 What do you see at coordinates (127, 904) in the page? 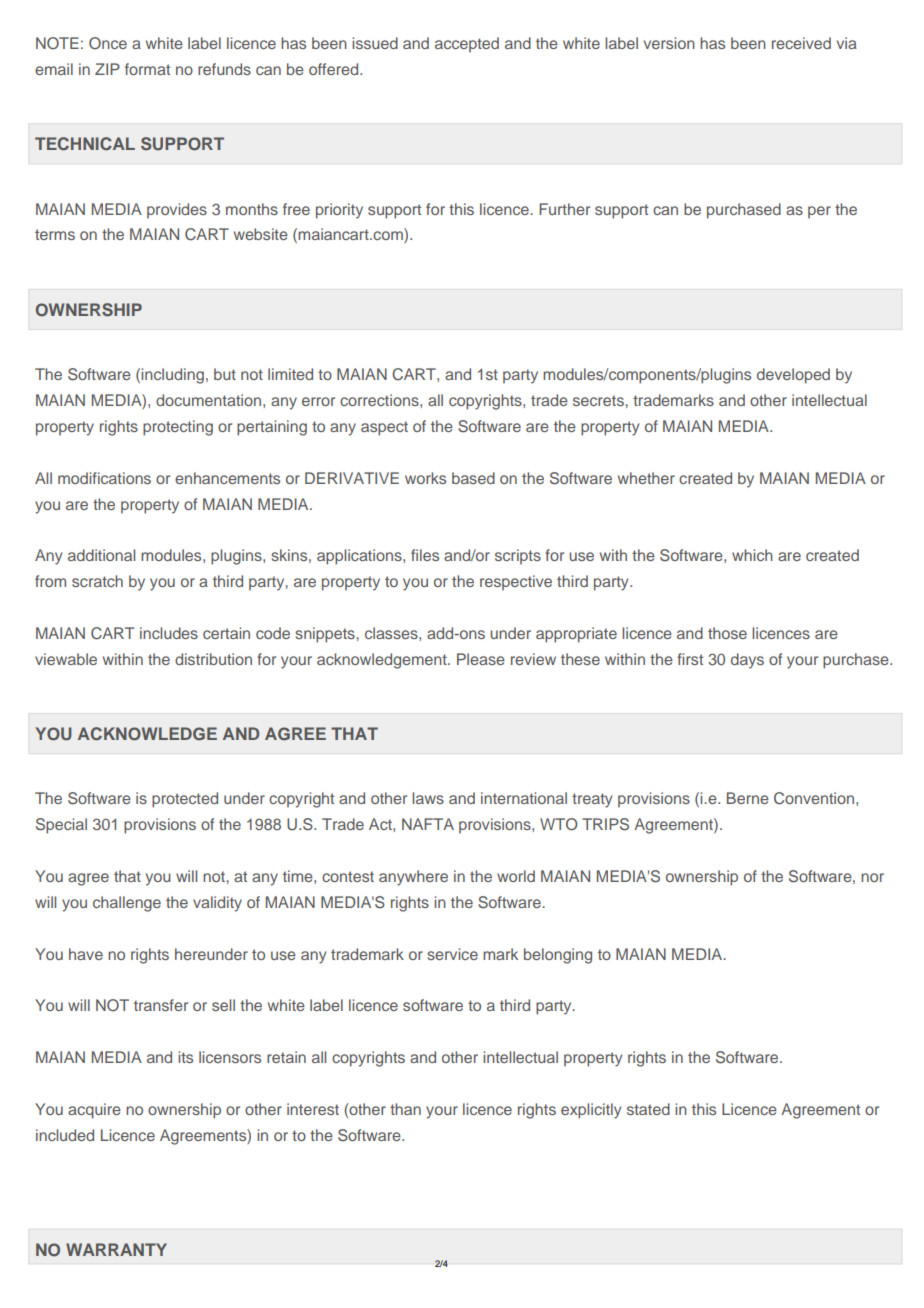
I see `challenge` at bounding box center [127, 904].
